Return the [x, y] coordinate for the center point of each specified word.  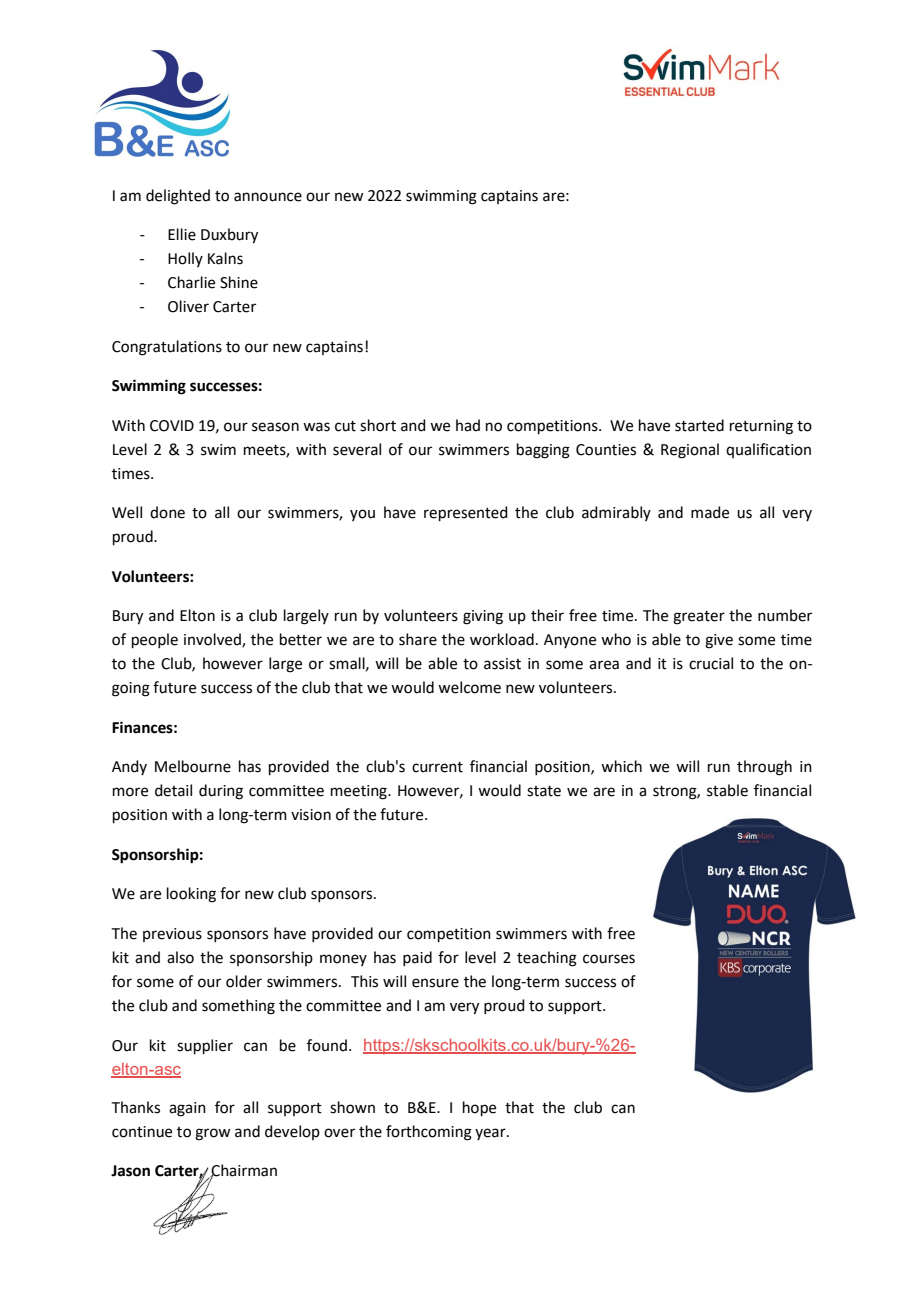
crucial [711, 663]
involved [213, 640]
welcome [469, 687]
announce [268, 197]
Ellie [182, 234]
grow [212, 1134]
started [699, 425]
